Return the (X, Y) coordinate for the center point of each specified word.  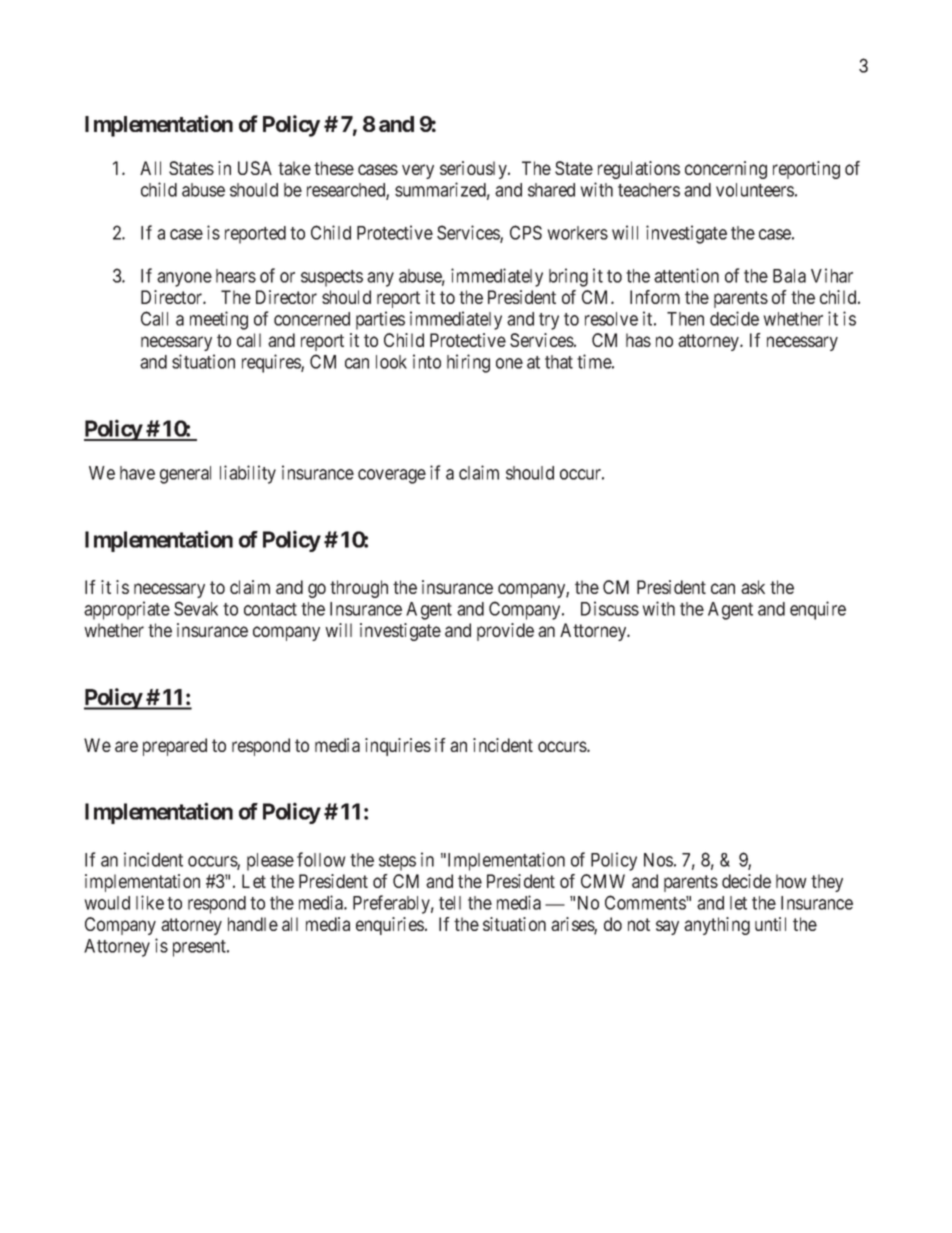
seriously (474, 170)
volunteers (755, 190)
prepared (175, 747)
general (185, 475)
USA (255, 168)
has (638, 340)
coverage (392, 476)
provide (505, 632)
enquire (818, 610)
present (200, 948)
